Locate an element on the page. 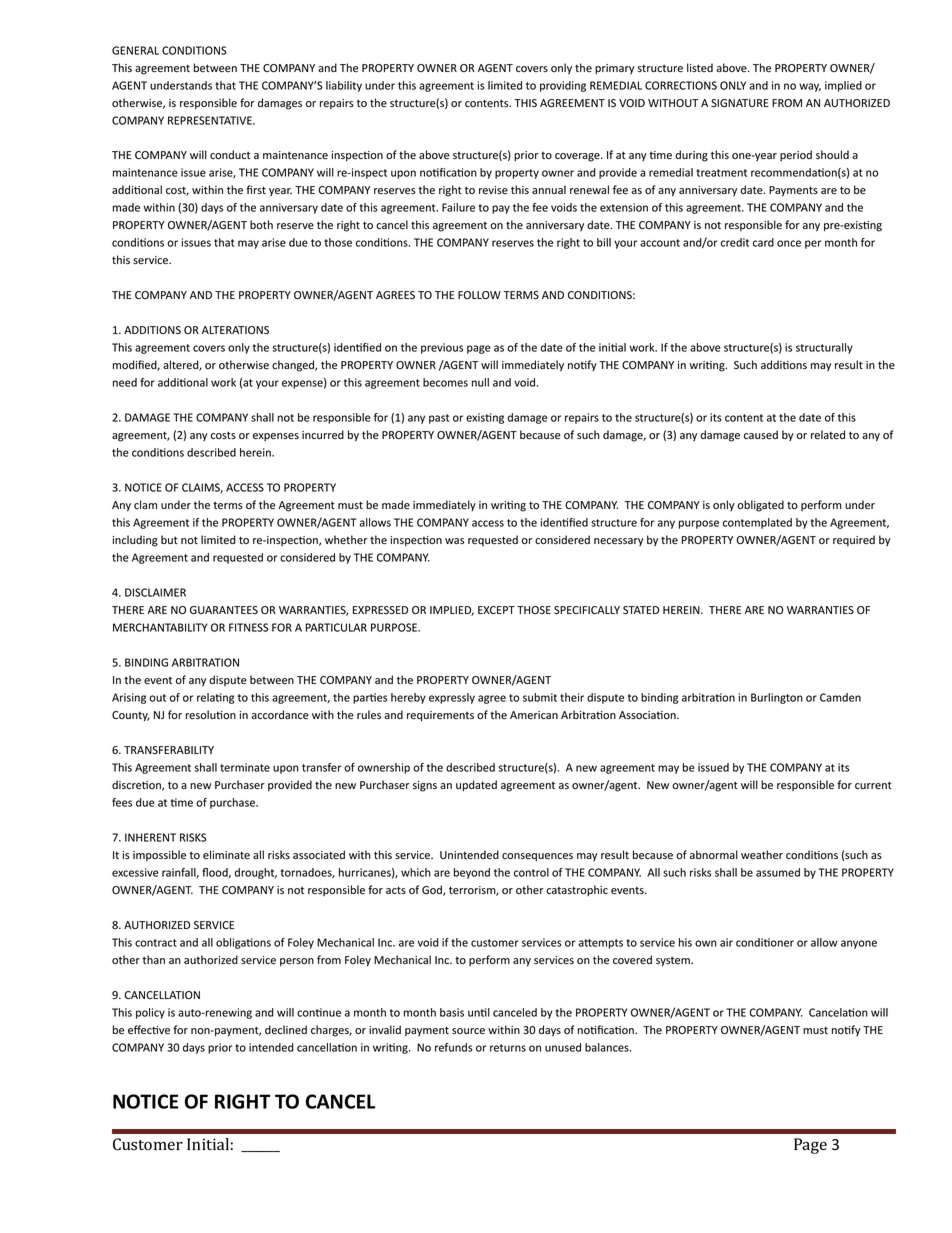 This image has width=952, height=1233. providing is located at coordinates (563, 86).
